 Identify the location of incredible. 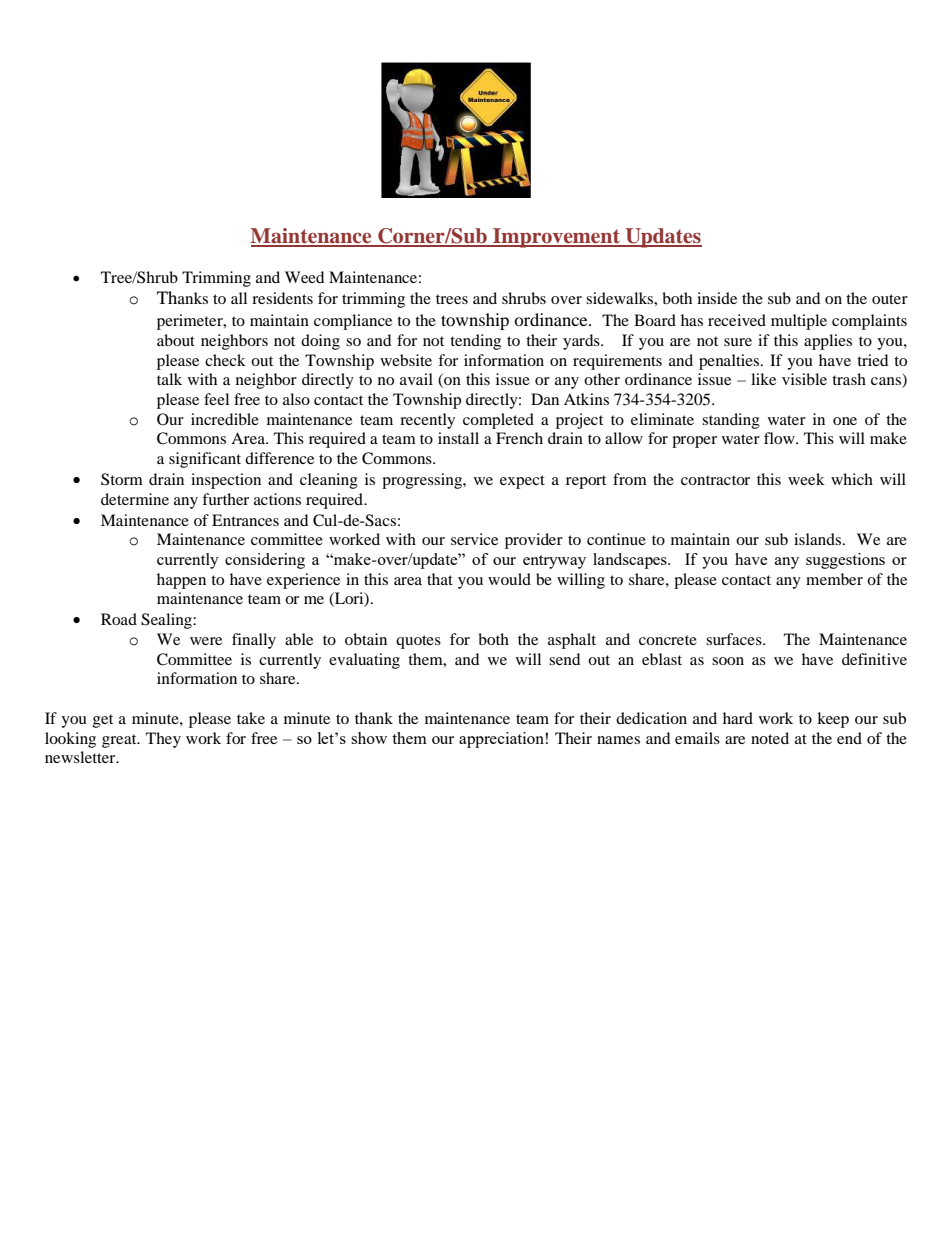
(225, 419).
